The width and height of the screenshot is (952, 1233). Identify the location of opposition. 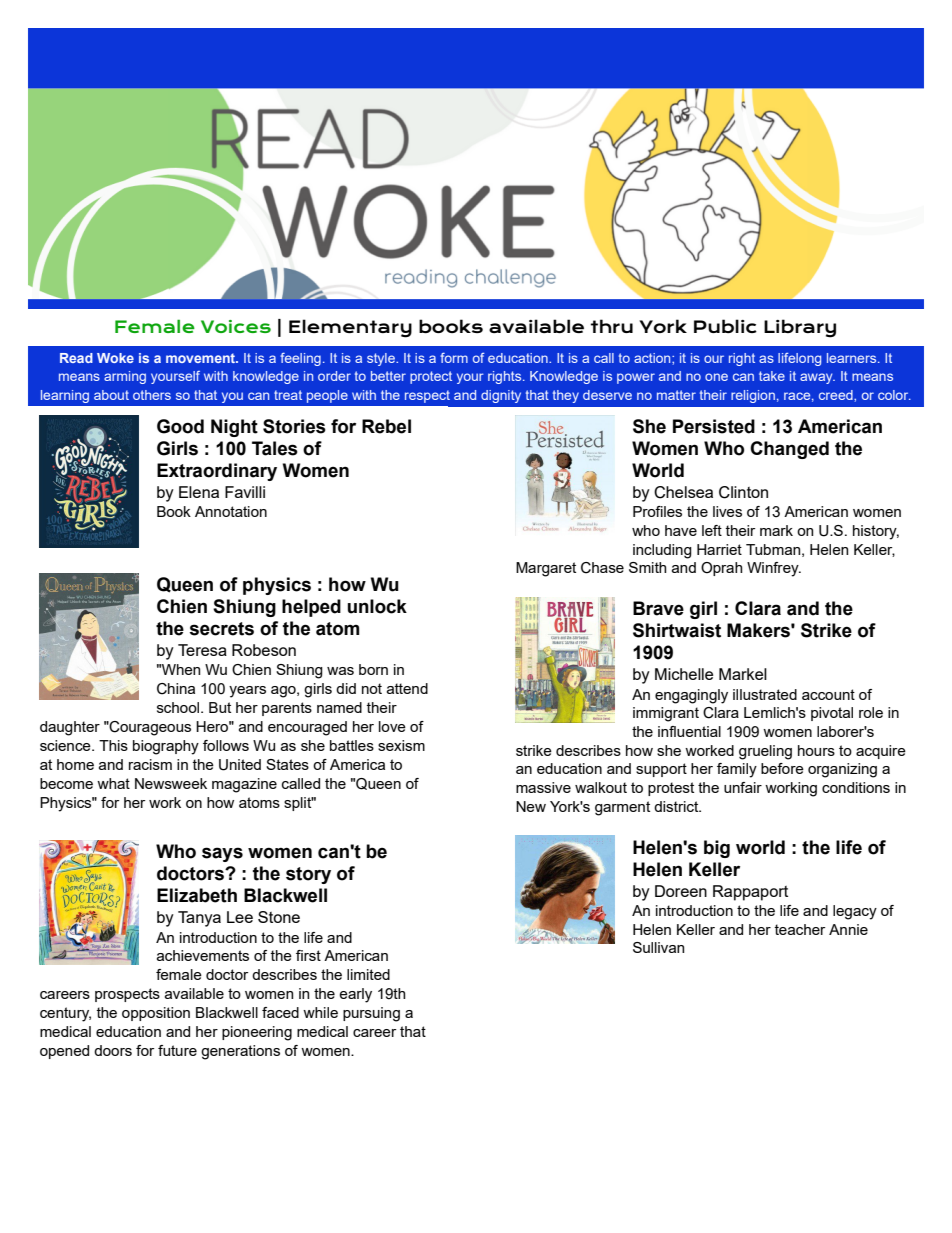
(156, 1014).
